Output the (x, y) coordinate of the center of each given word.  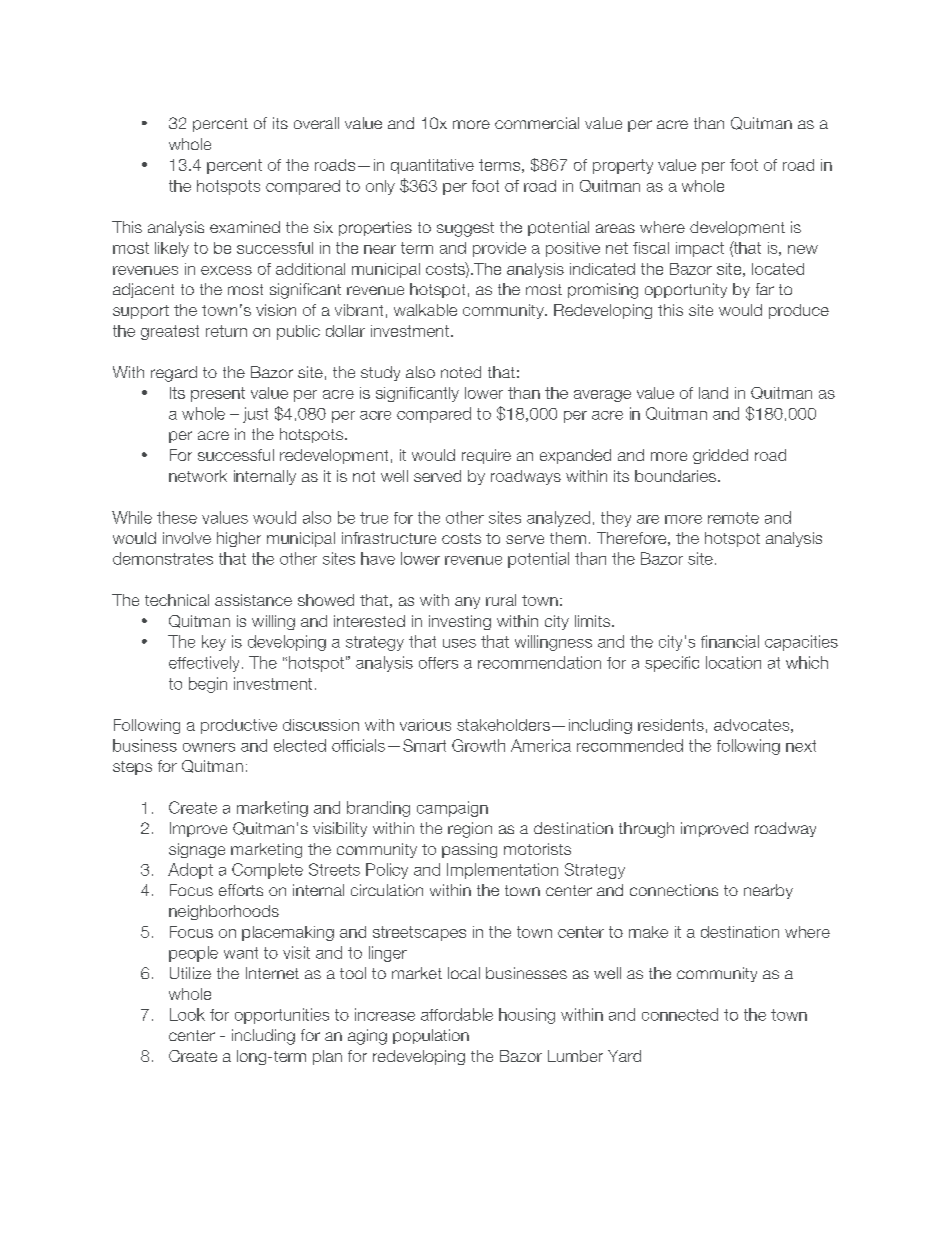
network (198, 476)
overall (316, 123)
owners (209, 747)
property (623, 166)
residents (671, 725)
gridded (720, 456)
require (486, 456)
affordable (457, 1014)
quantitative (432, 166)
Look (187, 1014)
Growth (478, 745)
